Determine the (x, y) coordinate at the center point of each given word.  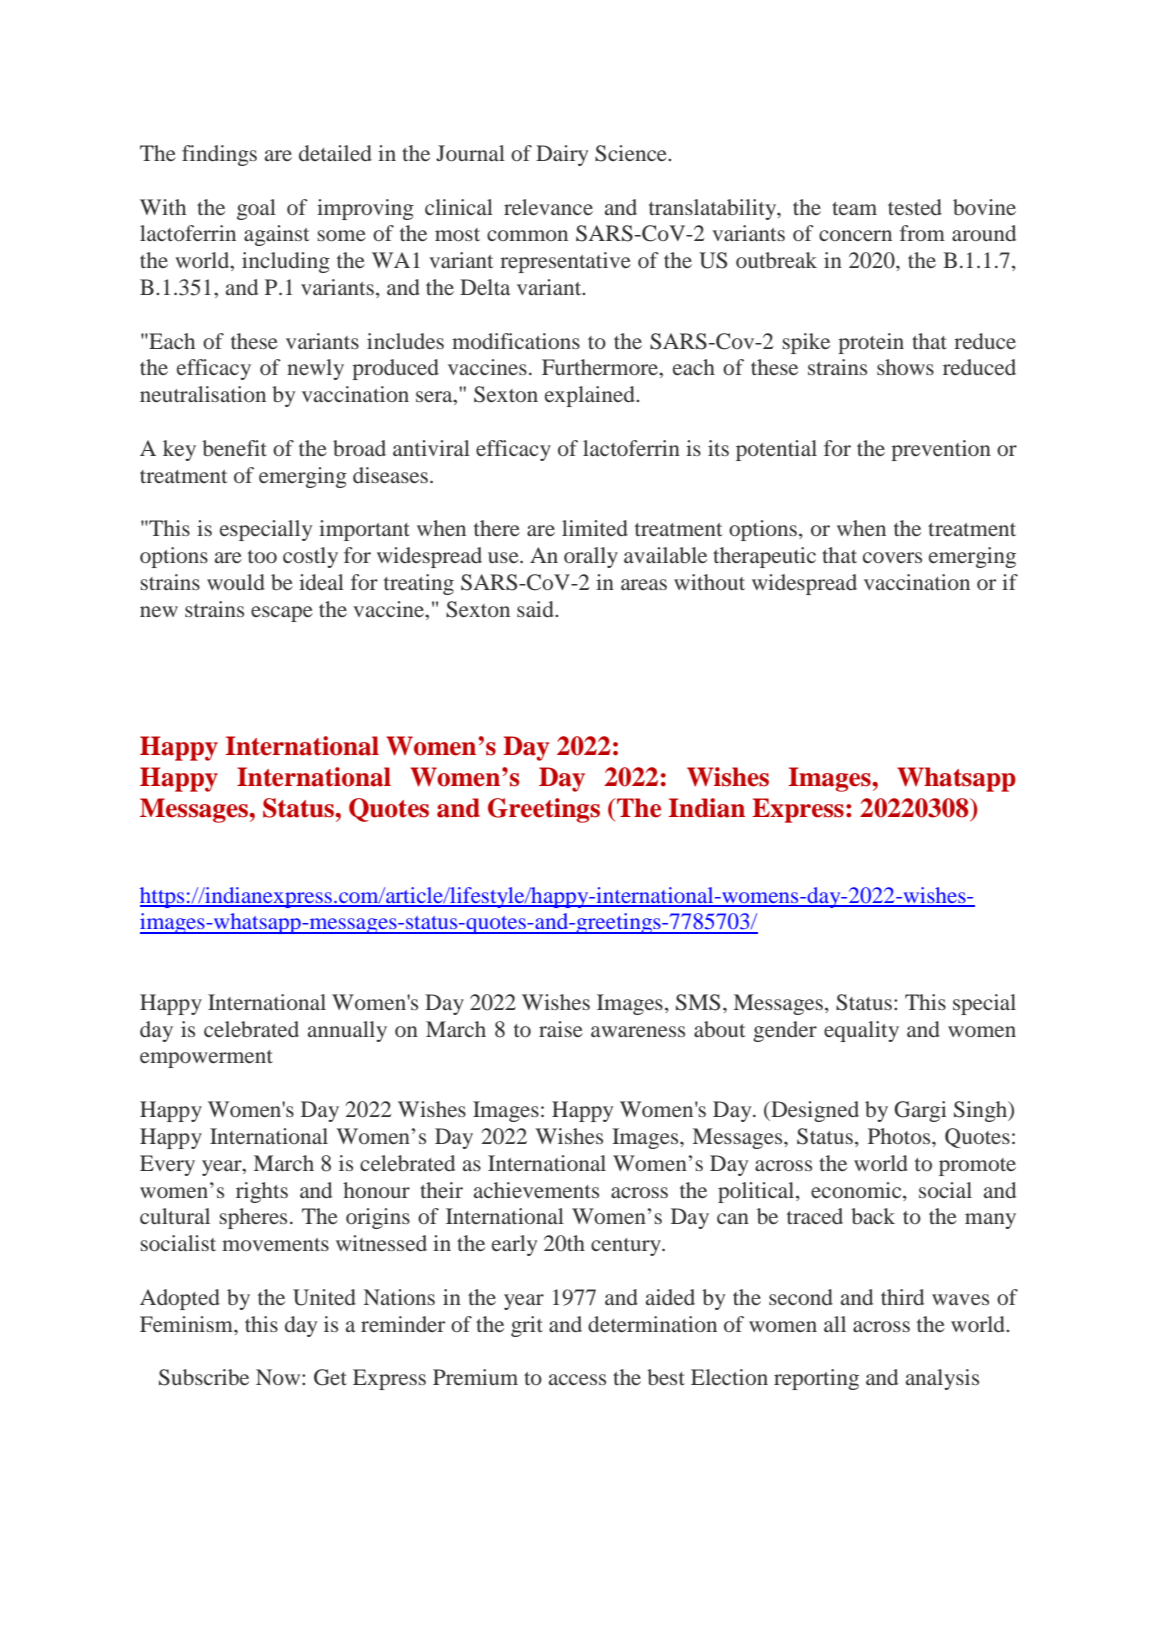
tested (915, 207)
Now (279, 1377)
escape (282, 614)
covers (892, 557)
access (577, 1379)
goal (256, 209)
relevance (548, 207)
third (902, 1297)
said (536, 609)
